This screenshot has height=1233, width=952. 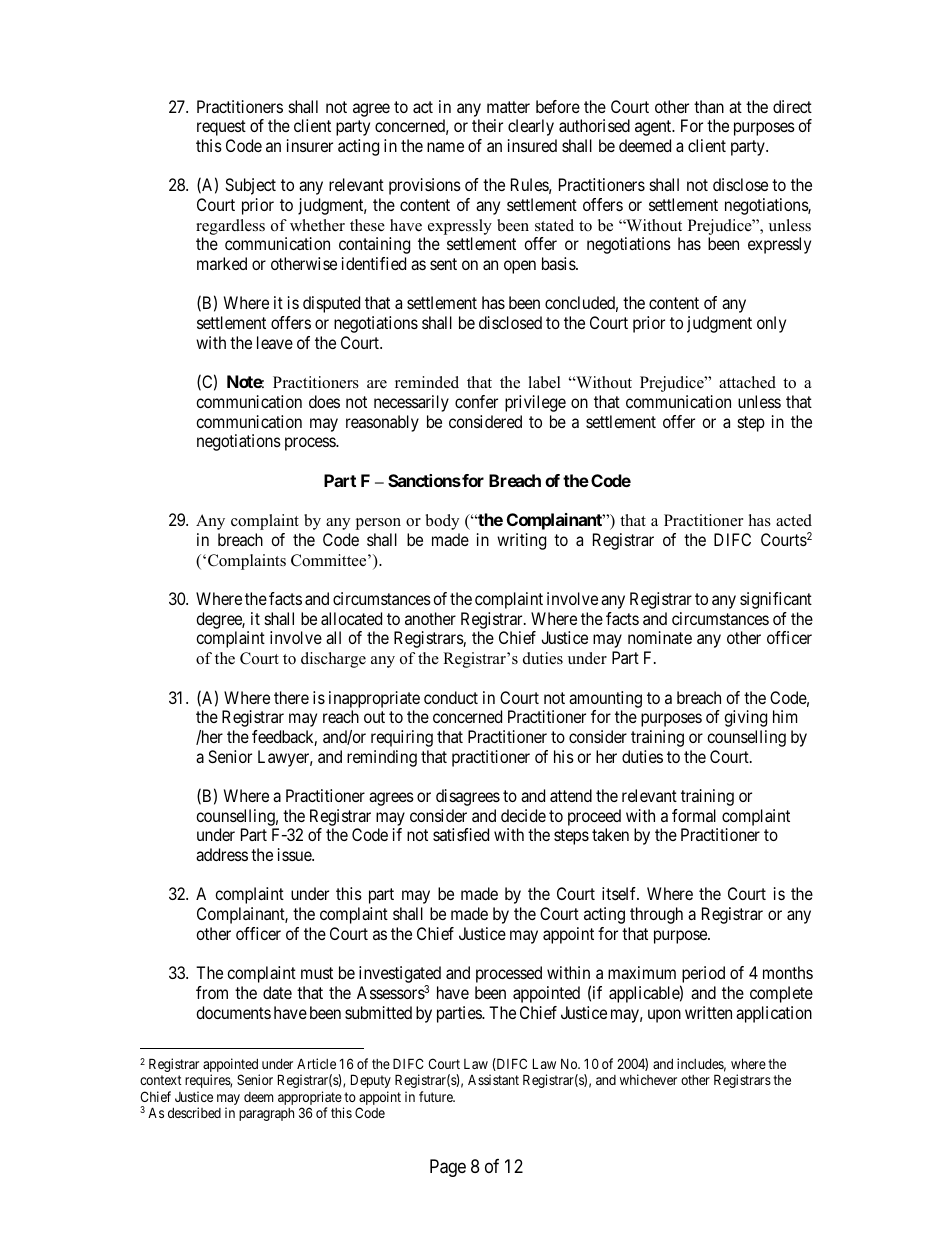 What do you see at coordinates (400, 976) in the screenshot?
I see `investigated` at bounding box center [400, 976].
